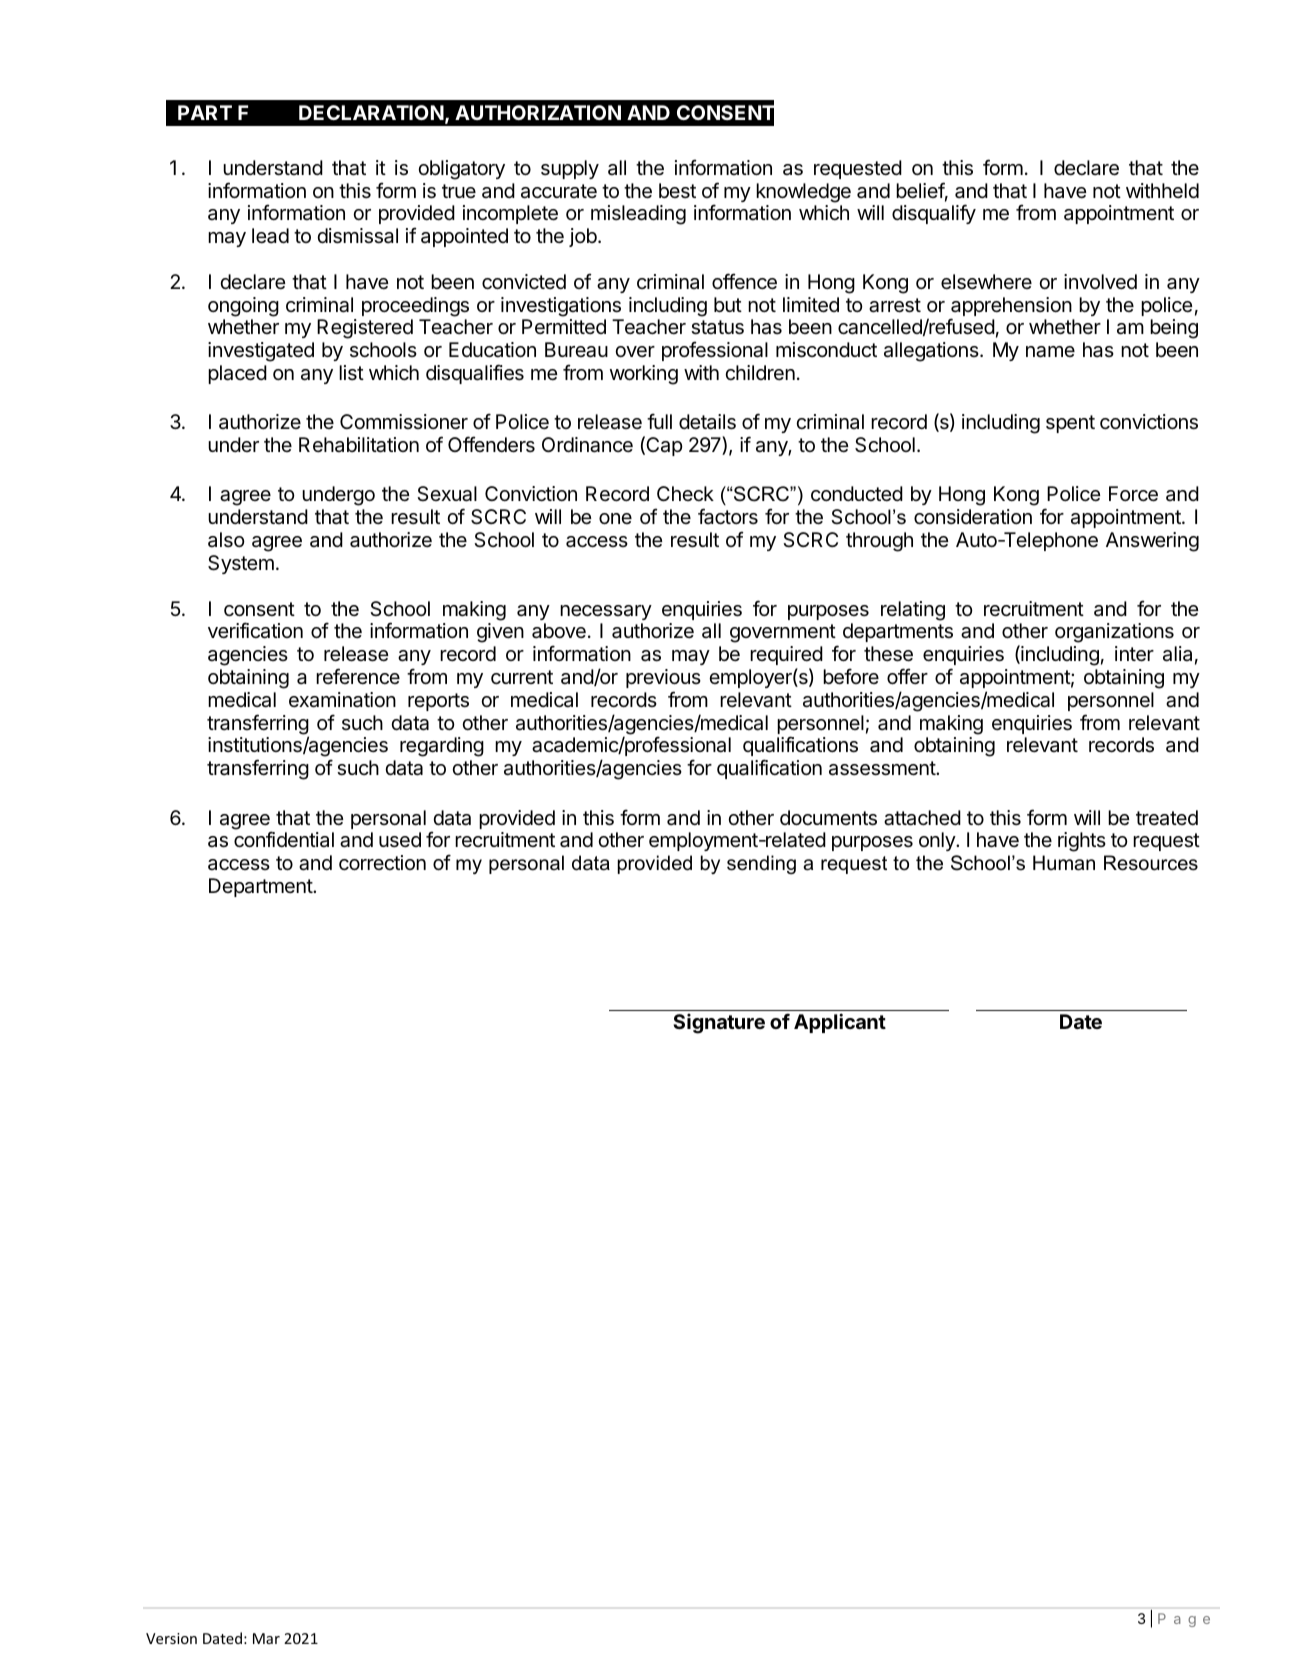 The height and width of the screenshot is (1674, 1293). What do you see at coordinates (719, 1023) in the screenshot?
I see `Signature` at bounding box center [719, 1023].
